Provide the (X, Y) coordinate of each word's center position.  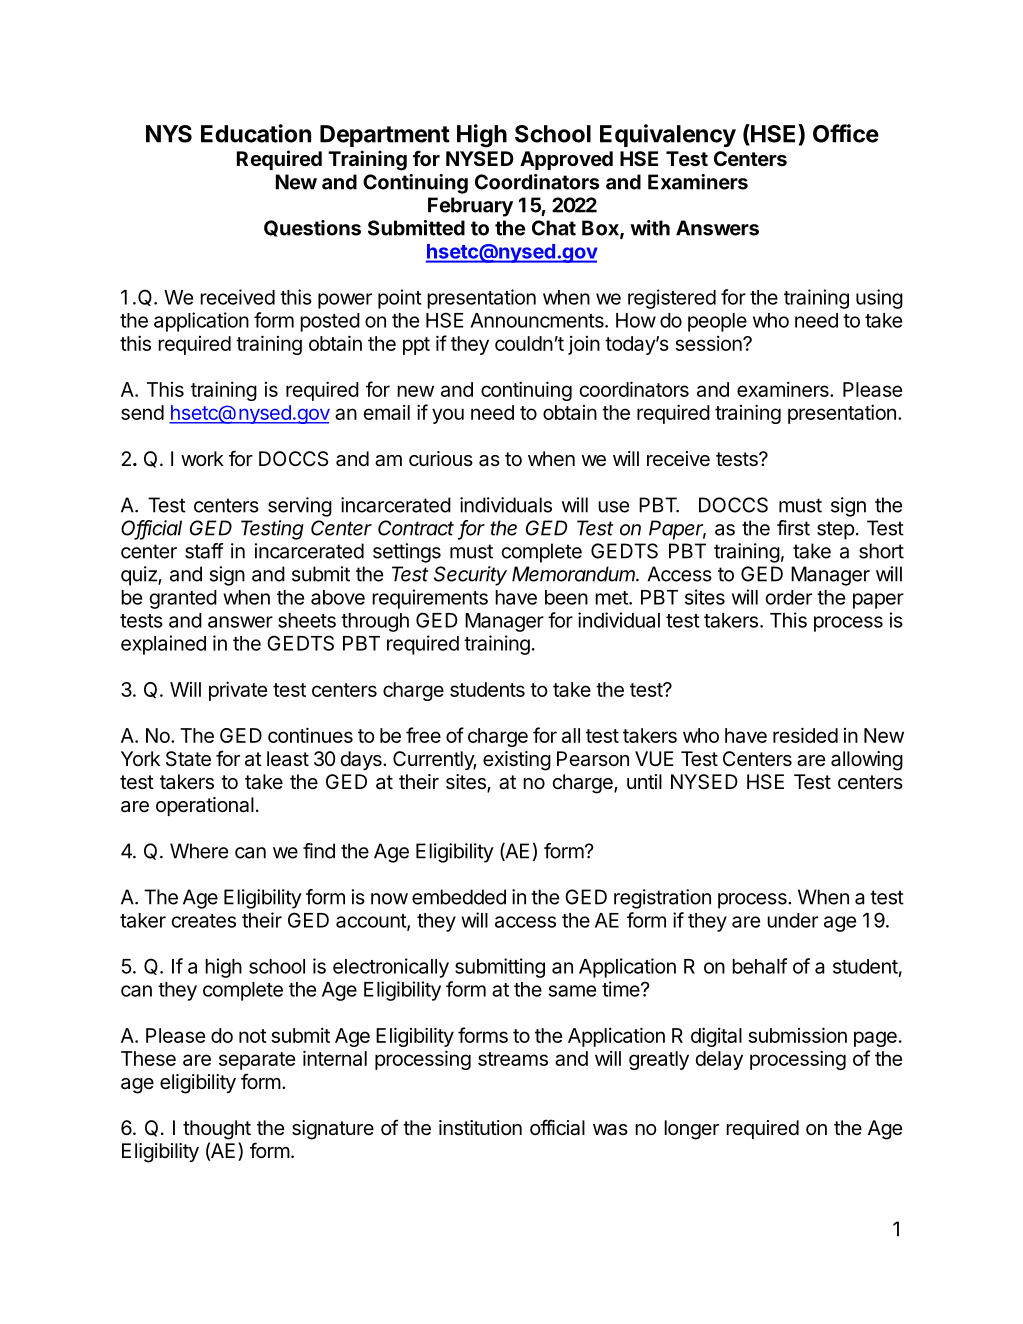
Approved (566, 160)
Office (846, 133)
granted (183, 599)
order (789, 597)
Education (256, 133)
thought (217, 1130)
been (566, 597)
